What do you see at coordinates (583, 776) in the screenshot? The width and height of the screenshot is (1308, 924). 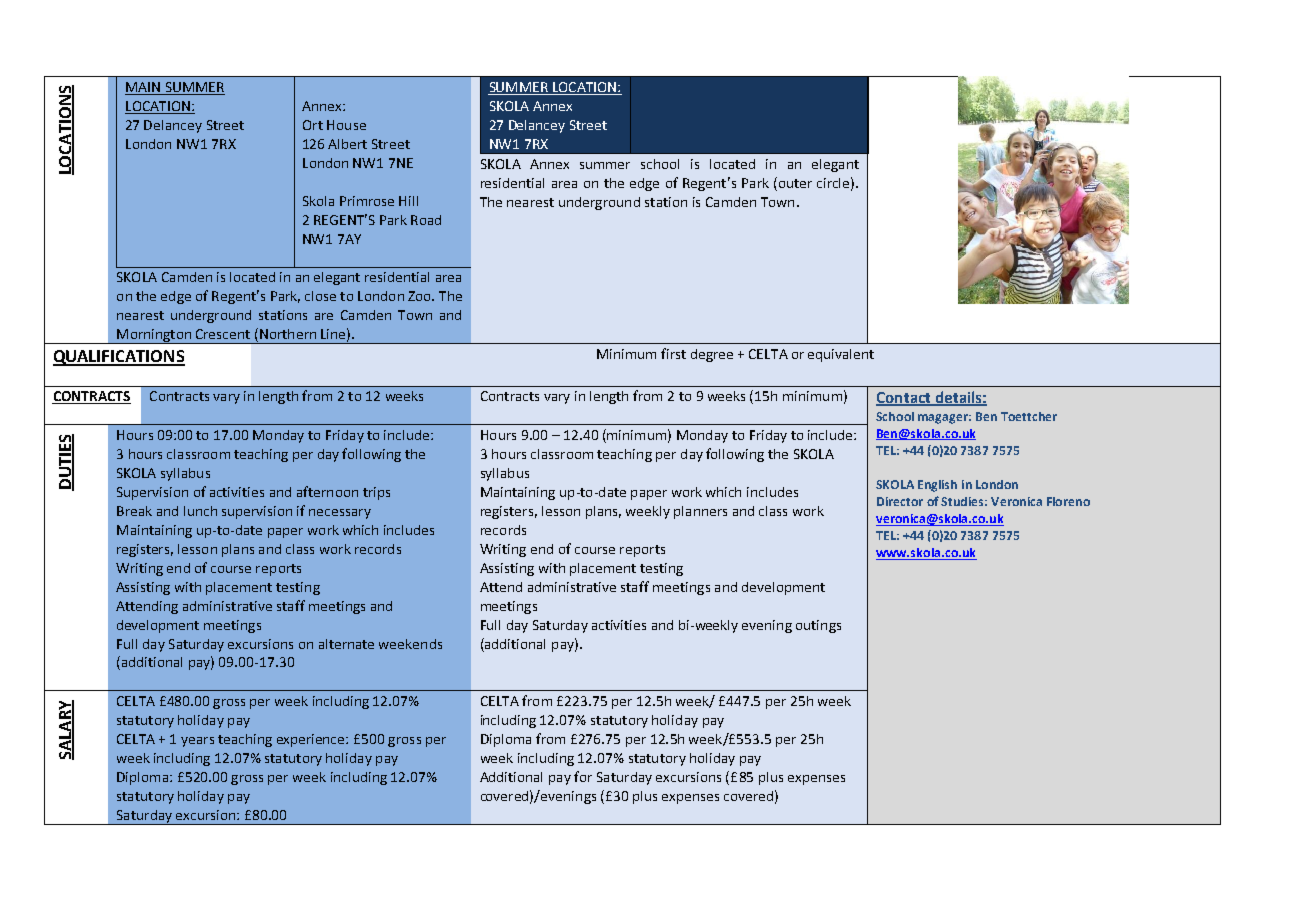 I see `for` at bounding box center [583, 776].
